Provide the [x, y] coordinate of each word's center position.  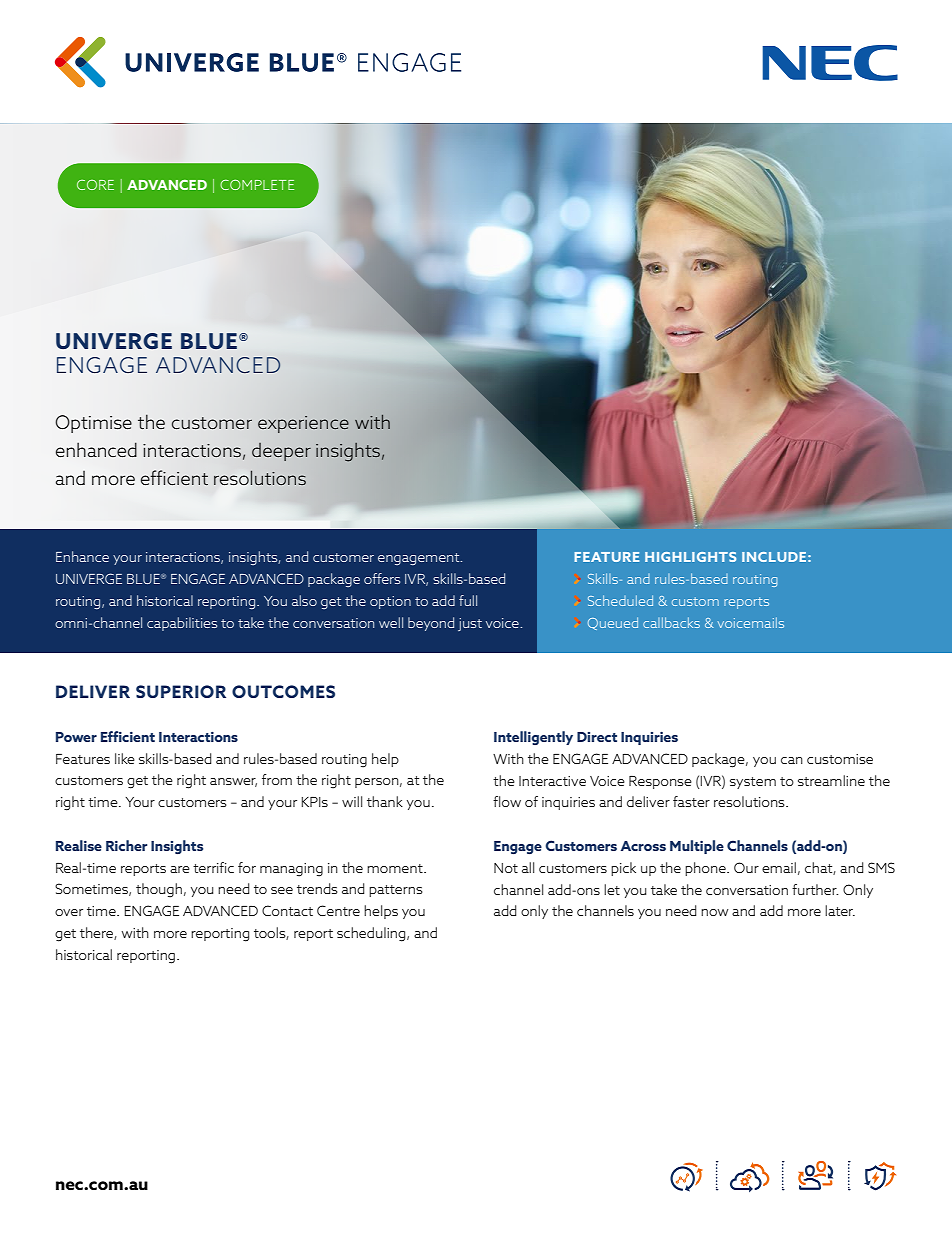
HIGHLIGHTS [690, 557]
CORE [95, 185]
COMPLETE [257, 185]
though [159, 890]
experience [303, 424]
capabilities [182, 624]
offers [382, 578]
